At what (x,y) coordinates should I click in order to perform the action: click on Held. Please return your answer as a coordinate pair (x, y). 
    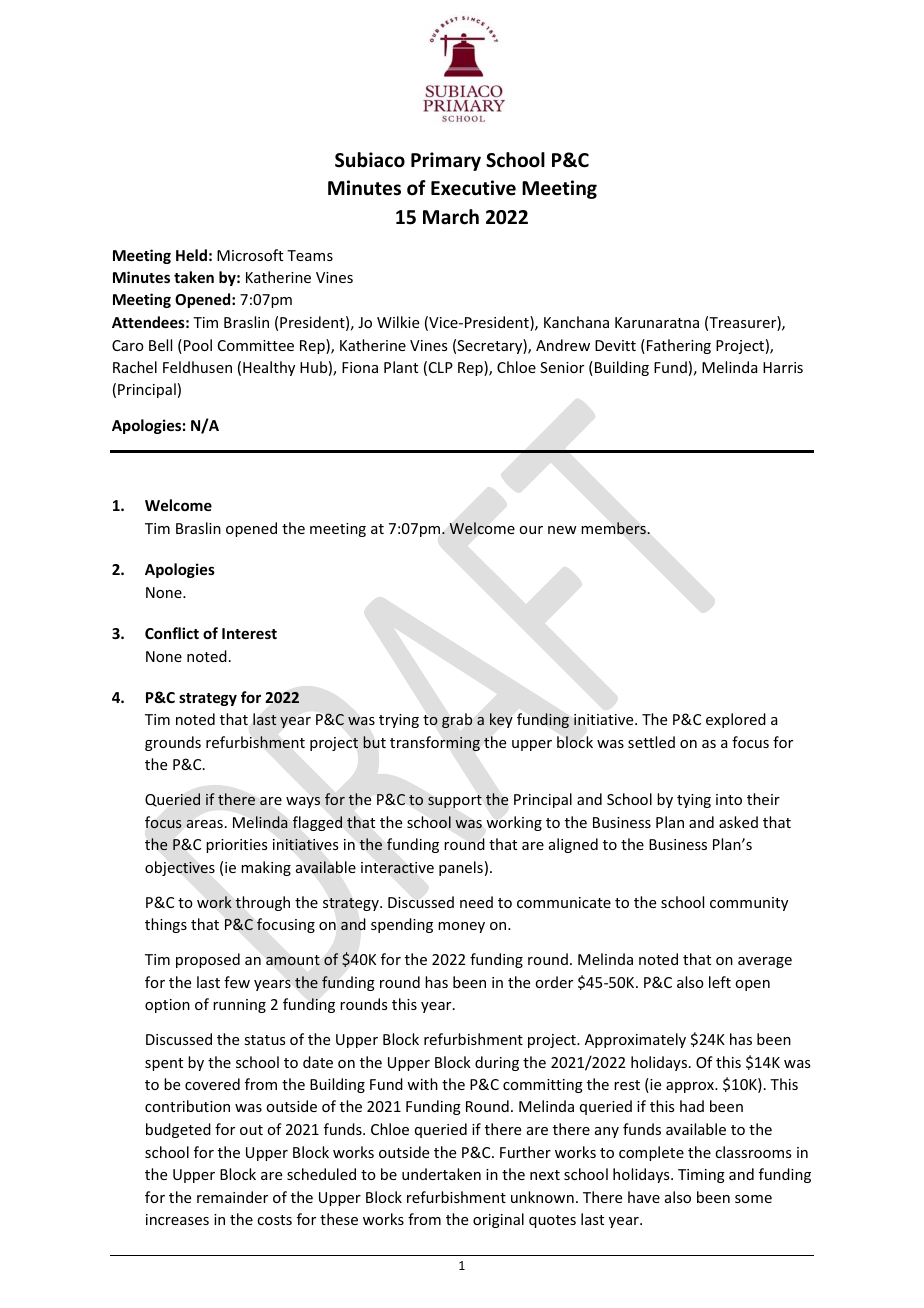
    Looking at the image, I should click on (191, 255).
